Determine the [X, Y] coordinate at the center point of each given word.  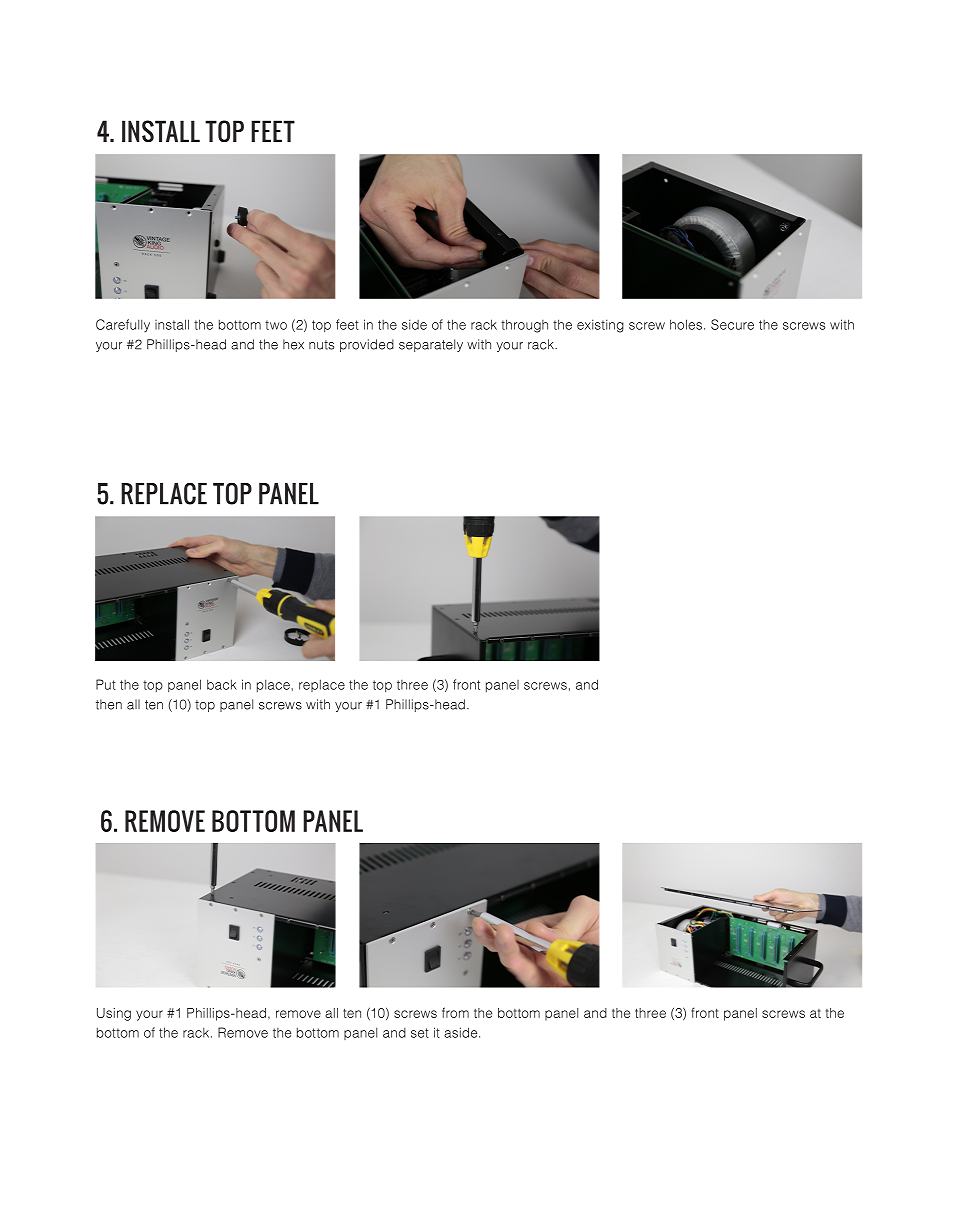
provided [367, 345]
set [420, 1033]
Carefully [123, 325]
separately [431, 345]
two [276, 325]
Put [106, 684]
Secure [732, 324]
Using [114, 1014]
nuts [321, 345]
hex [293, 344]
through [524, 326]
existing [600, 326]
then [109, 704]
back [222, 684]
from [455, 1012]
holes [687, 324]
